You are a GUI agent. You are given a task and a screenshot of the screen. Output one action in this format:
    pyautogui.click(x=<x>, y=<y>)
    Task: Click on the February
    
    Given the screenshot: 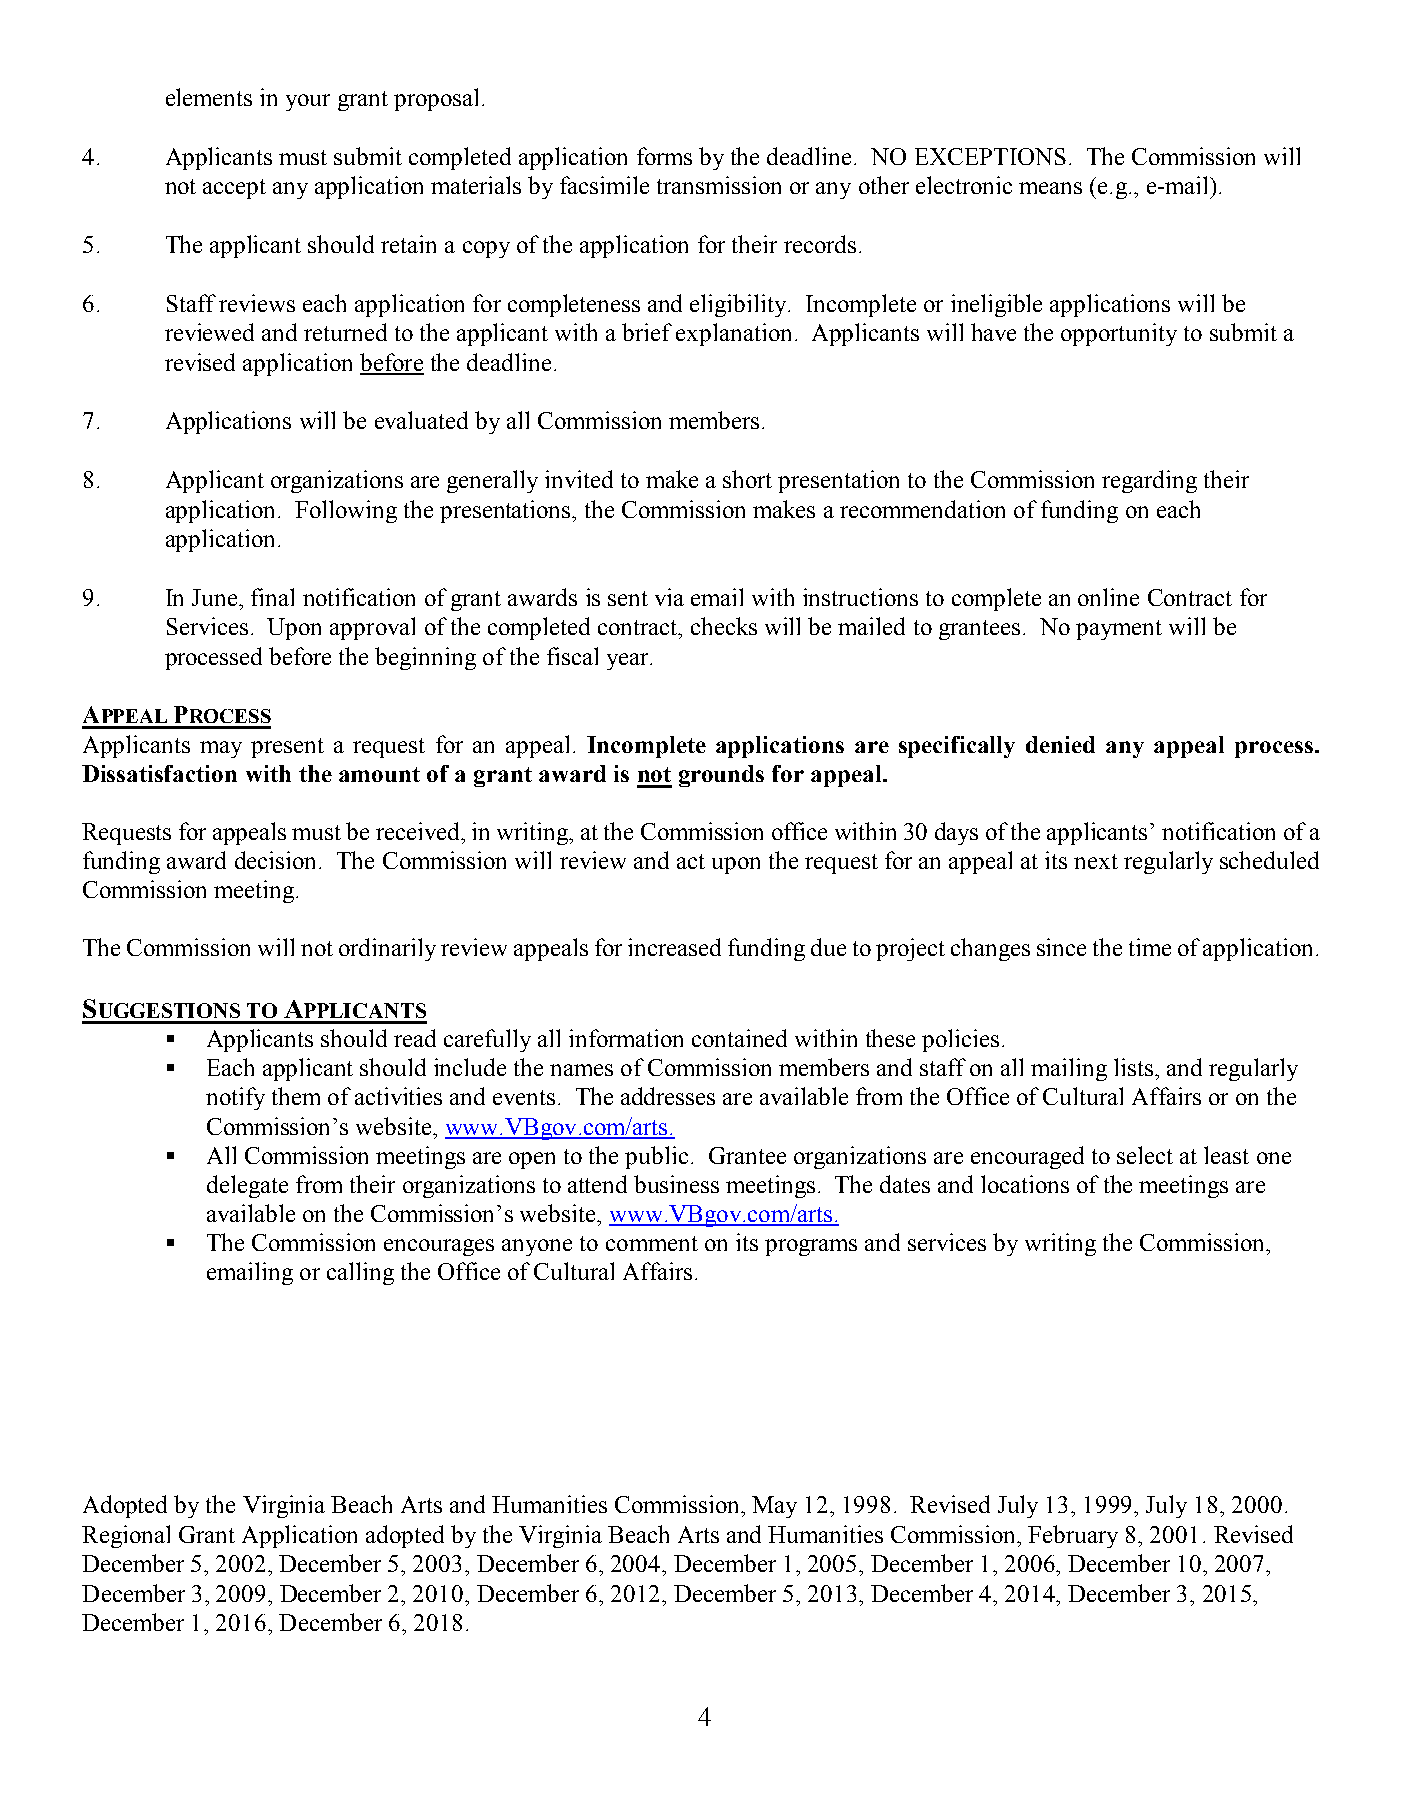 What is the action you would take?
    pyautogui.click(x=1073, y=1536)
